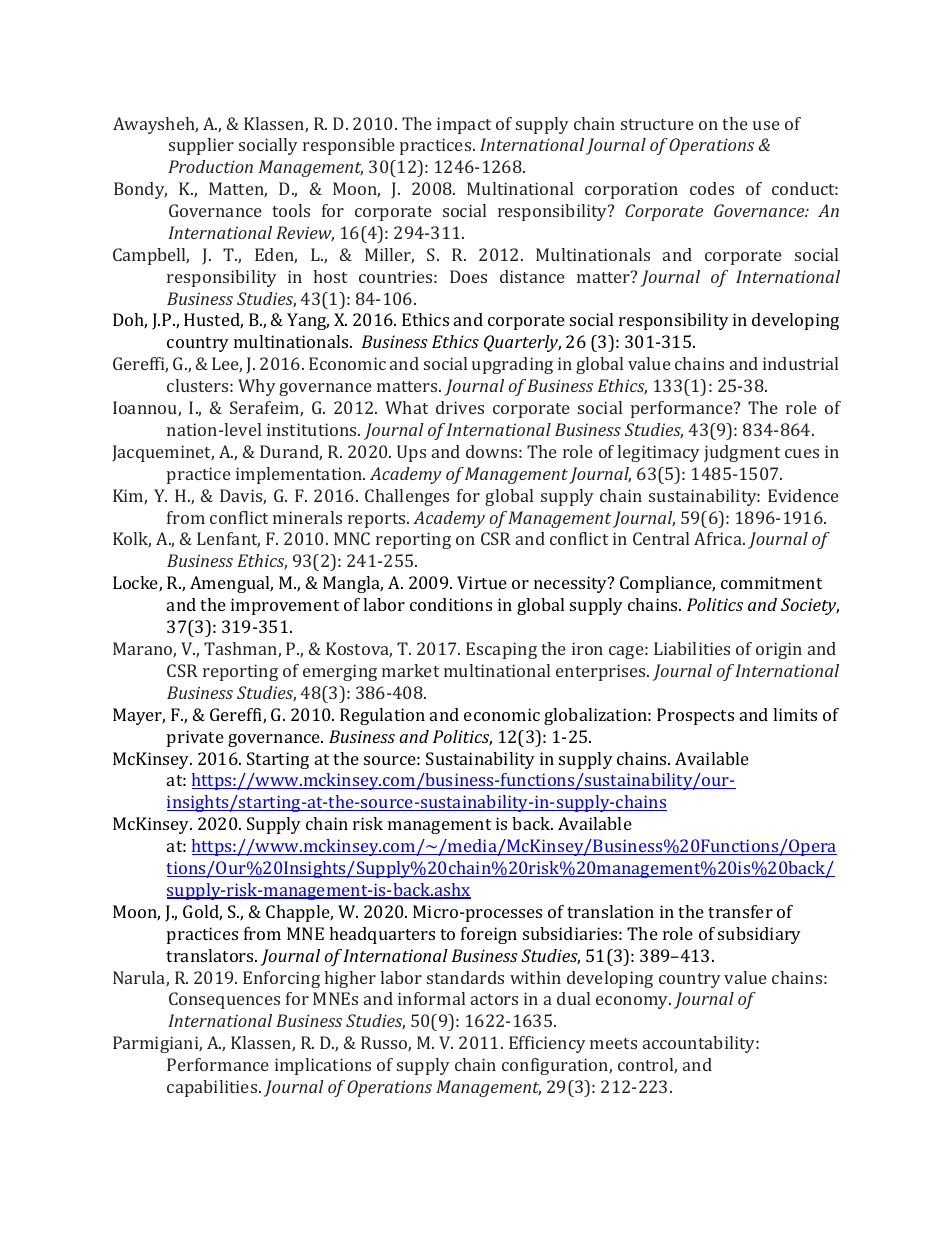 The width and height of the image is (952, 1233). I want to click on commitment, so click(771, 582).
